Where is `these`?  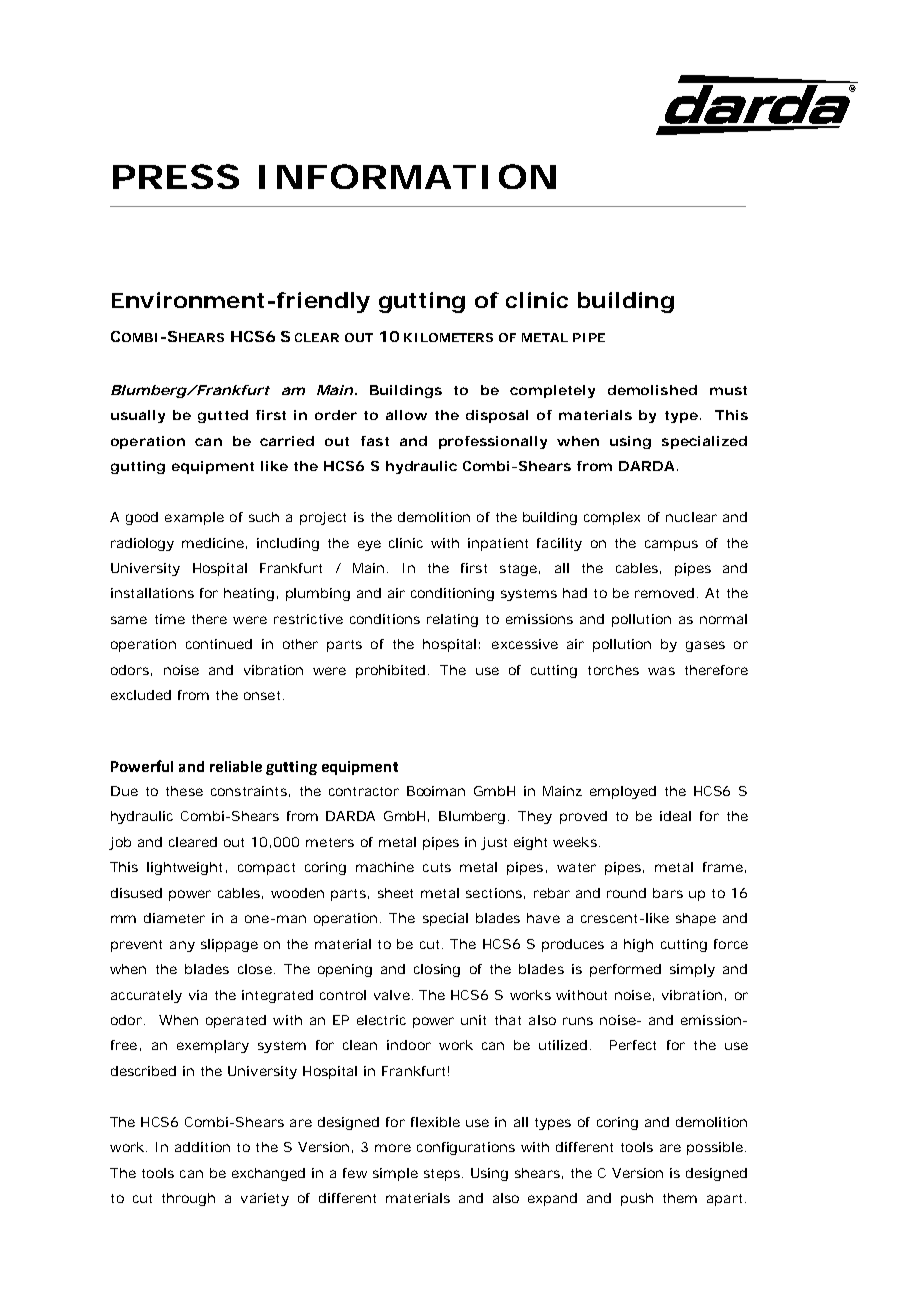 these is located at coordinates (184, 791).
